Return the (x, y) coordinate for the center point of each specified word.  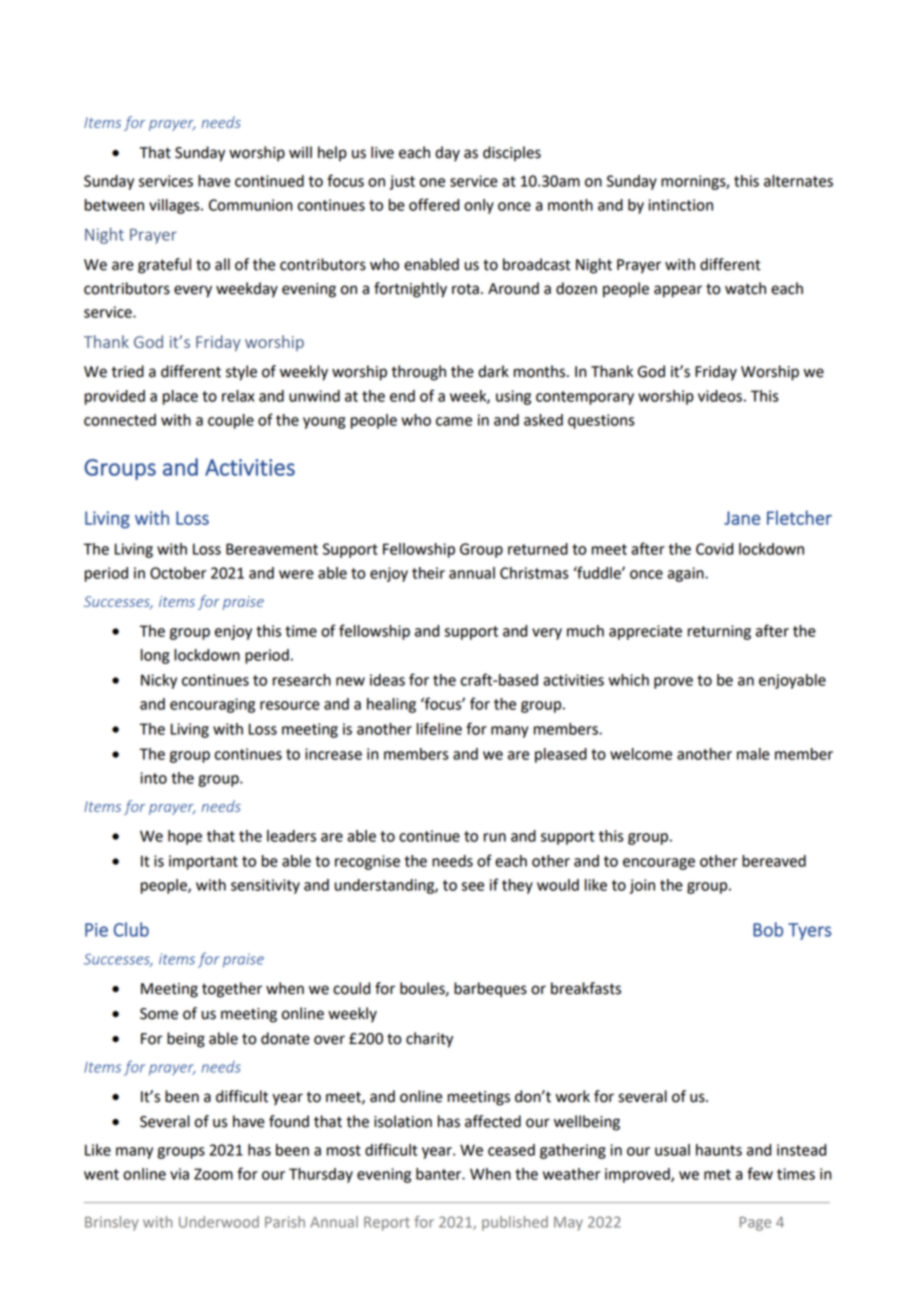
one (432, 182)
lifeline (439, 728)
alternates (798, 181)
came (454, 421)
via (179, 1174)
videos (720, 396)
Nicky (159, 681)
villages (175, 206)
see (472, 886)
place (180, 397)
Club (131, 929)
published (515, 1223)
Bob (768, 929)
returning (719, 632)
